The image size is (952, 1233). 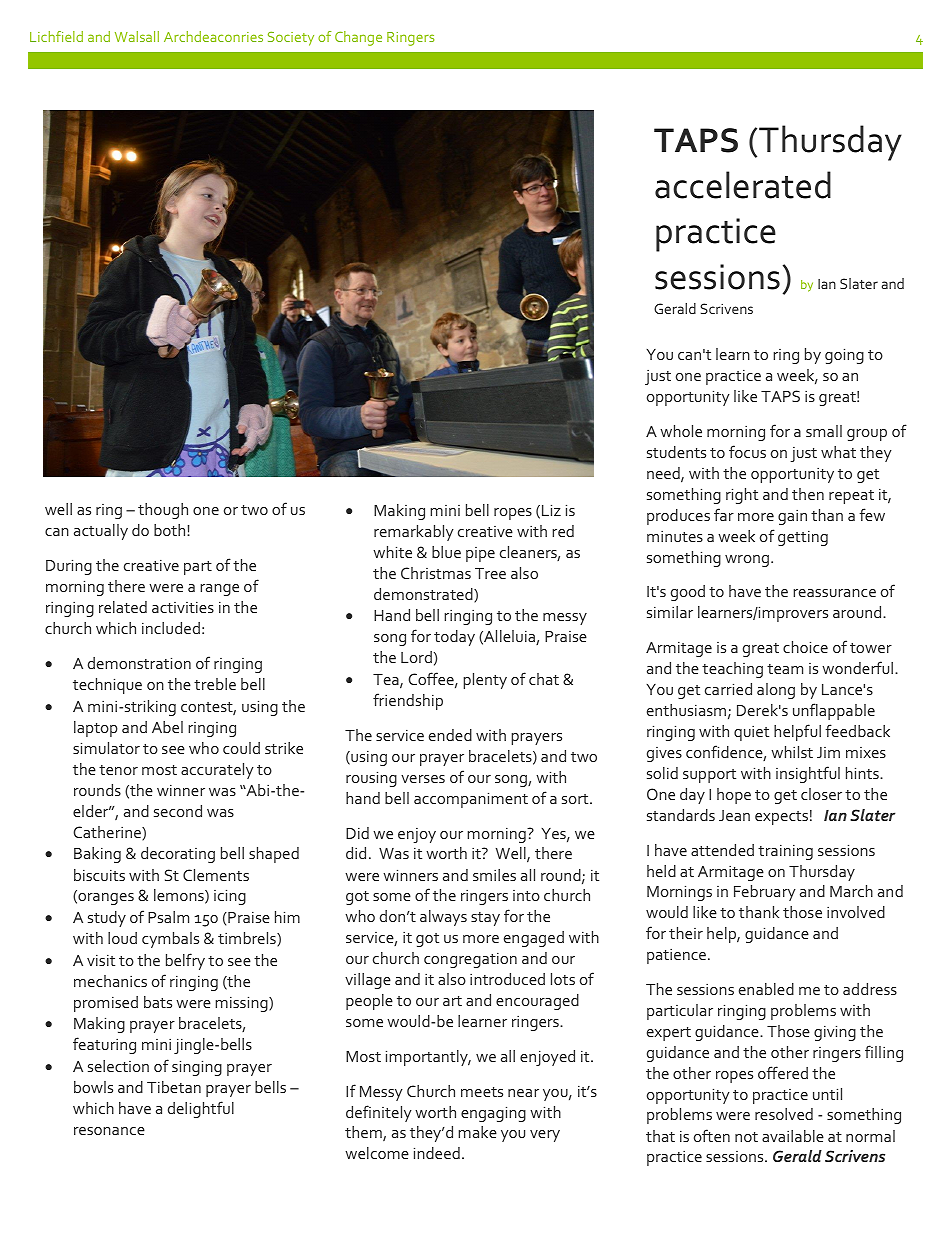 What do you see at coordinates (163, 511) in the image?
I see `though` at bounding box center [163, 511].
